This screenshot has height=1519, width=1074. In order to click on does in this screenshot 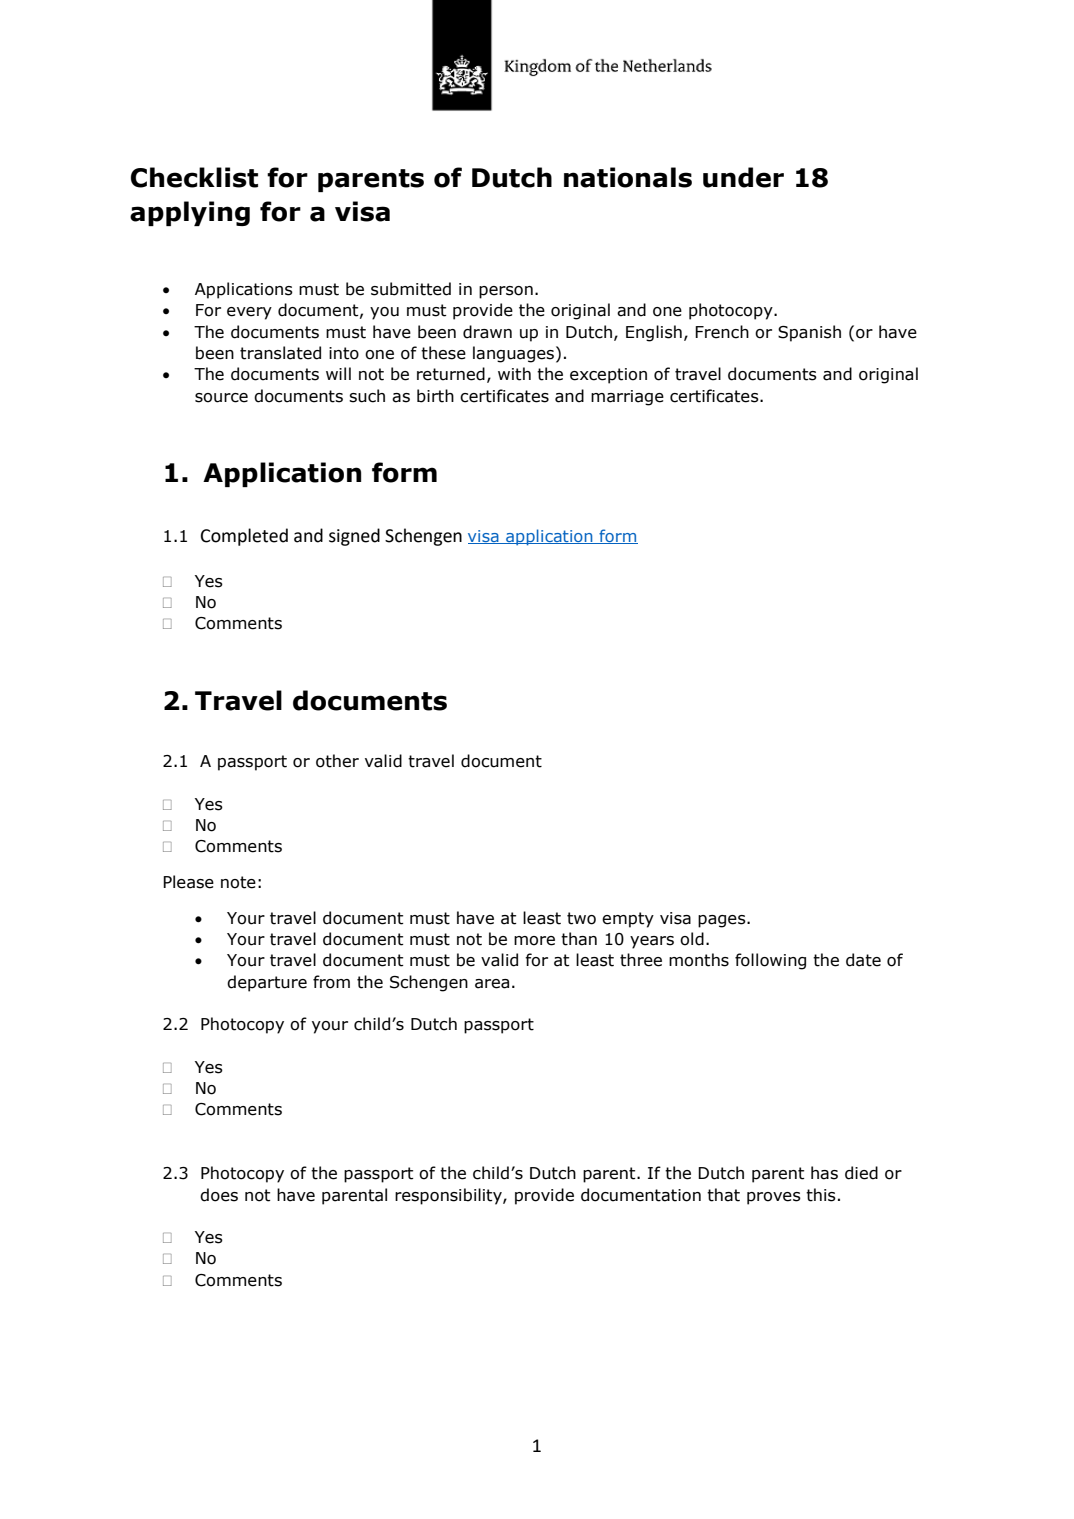, I will do `click(219, 1195)`.
